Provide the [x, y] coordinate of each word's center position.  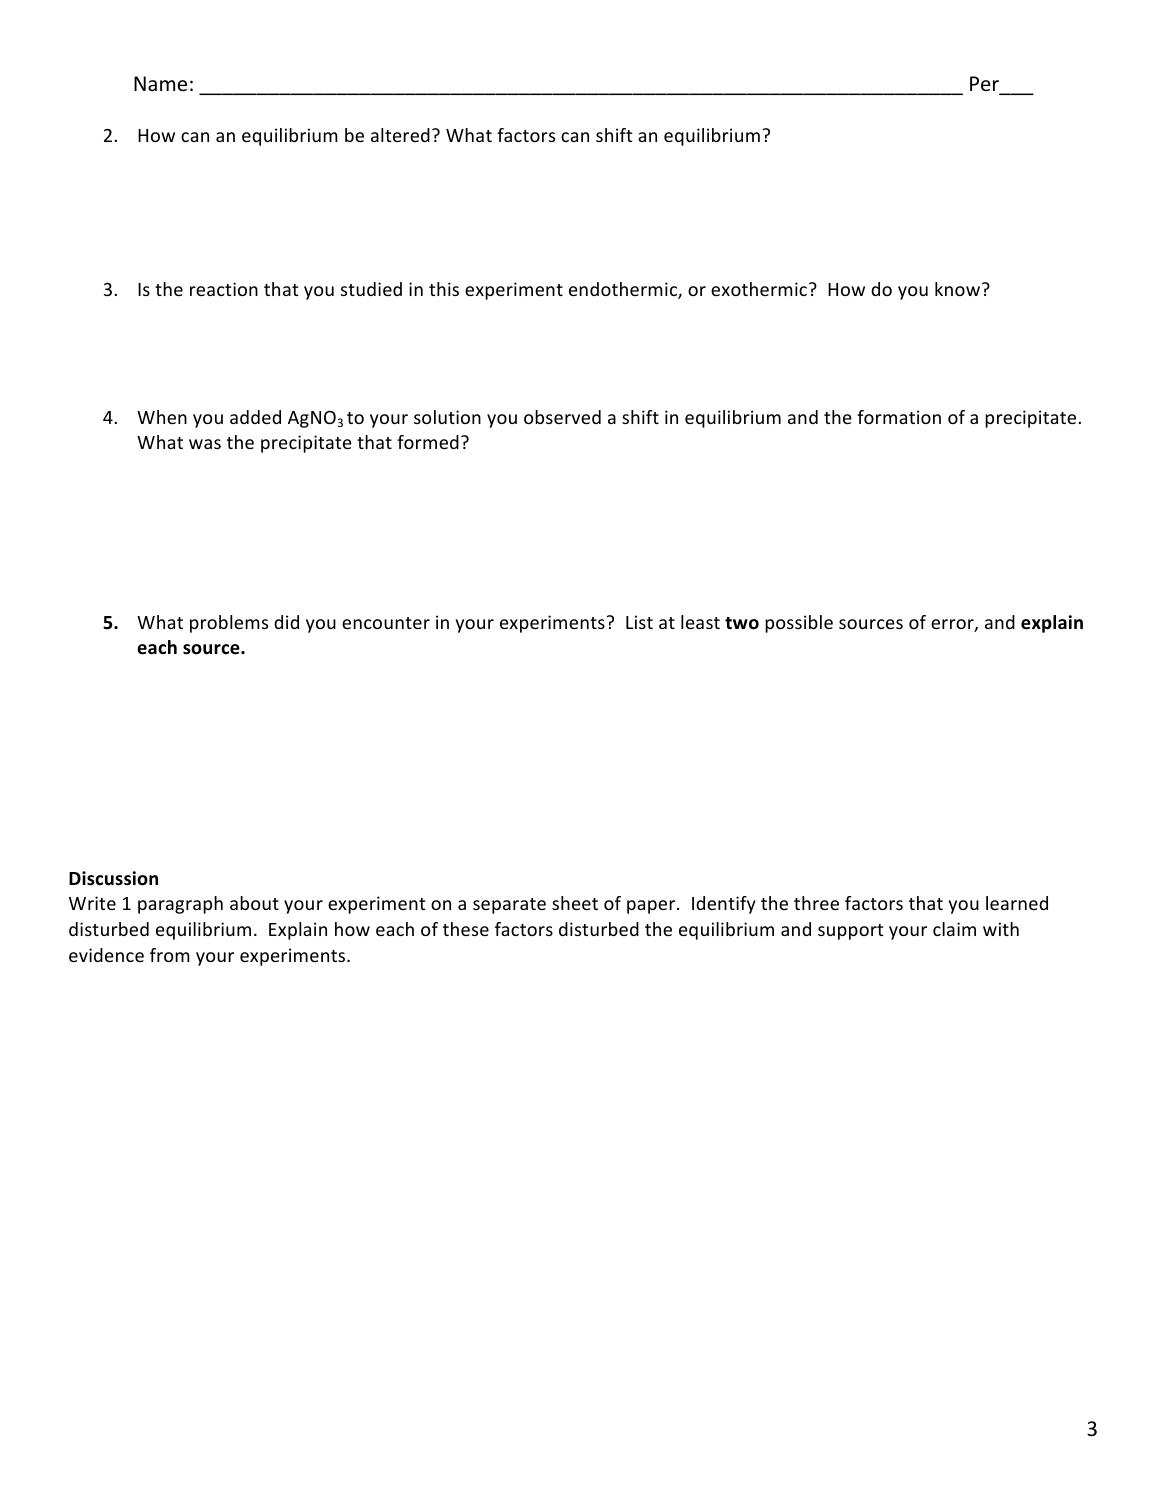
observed [562, 417]
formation [899, 417]
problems [229, 624]
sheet [575, 903]
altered [400, 135]
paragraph [180, 905]
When [162, 417]
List [639, 622]
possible [799, 624]
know [957, 289]
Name [160, 84]
